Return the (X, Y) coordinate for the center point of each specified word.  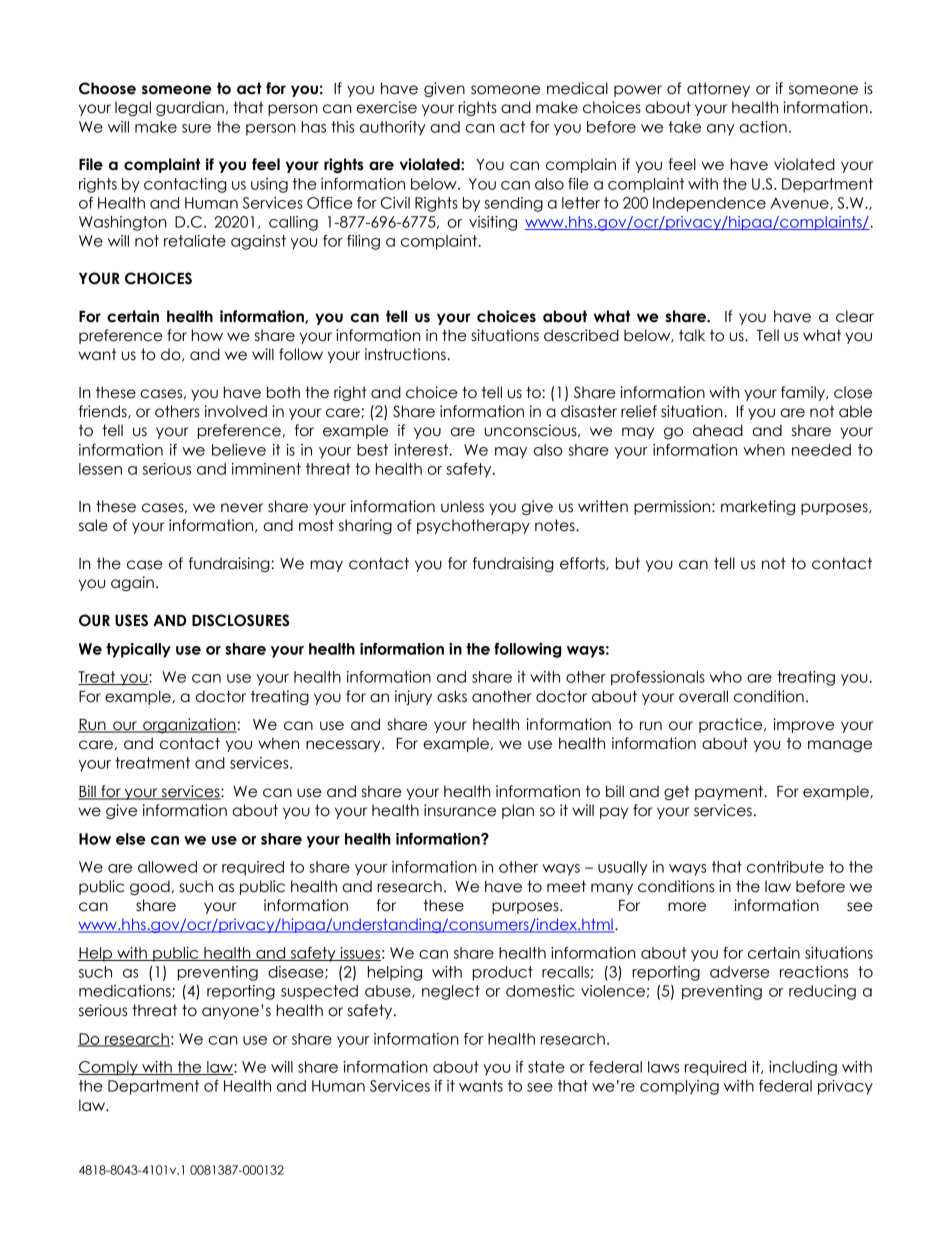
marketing (758, 507)
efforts (583, 564)
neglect (451, 992)
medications (126, 991)
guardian (190, 108)
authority (393, 128)
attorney (718, 89)
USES (131, 620)
